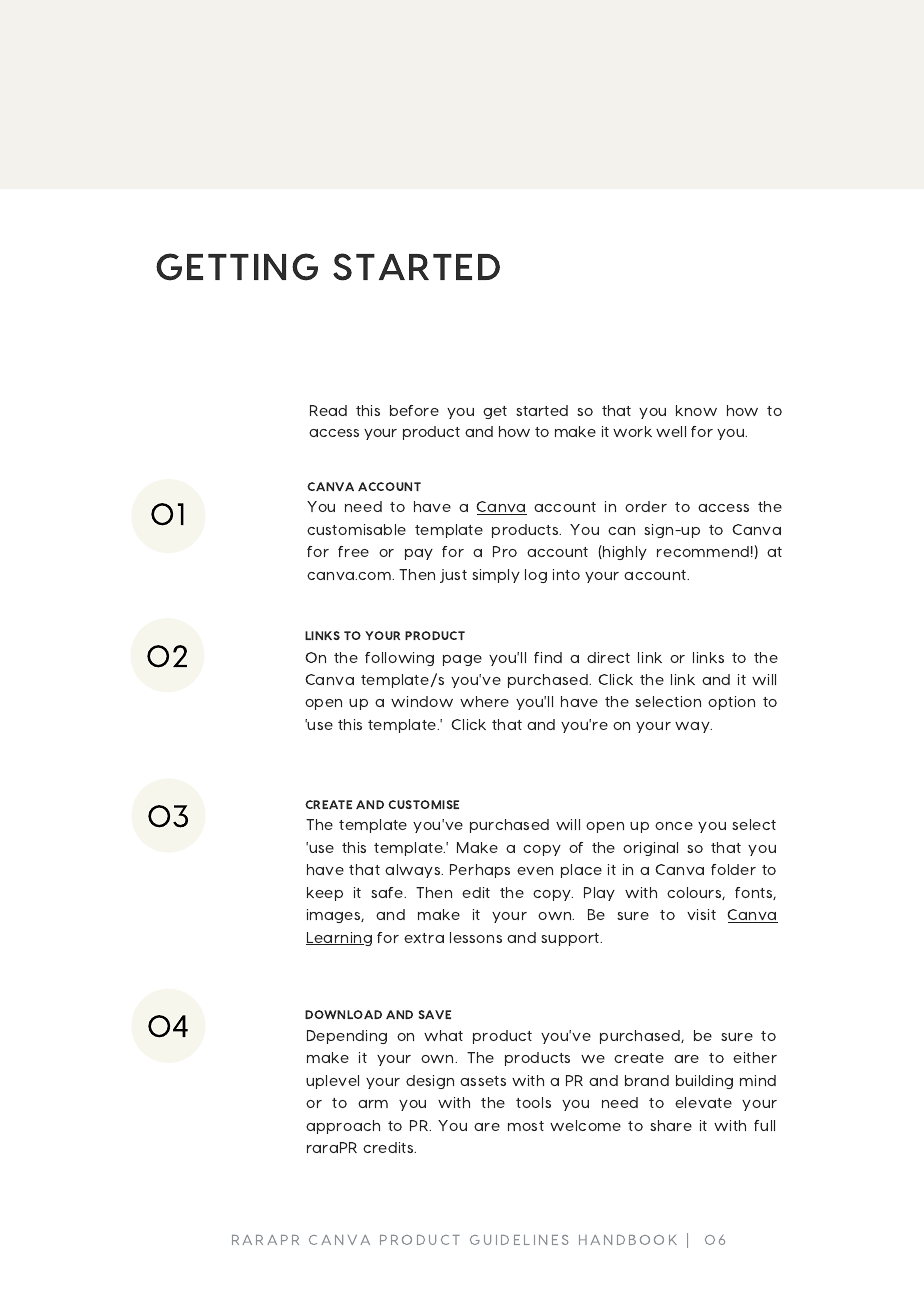 The height and width of the screenshot is (1308, 924). I want to click on GETTING, so click(237, 267).
